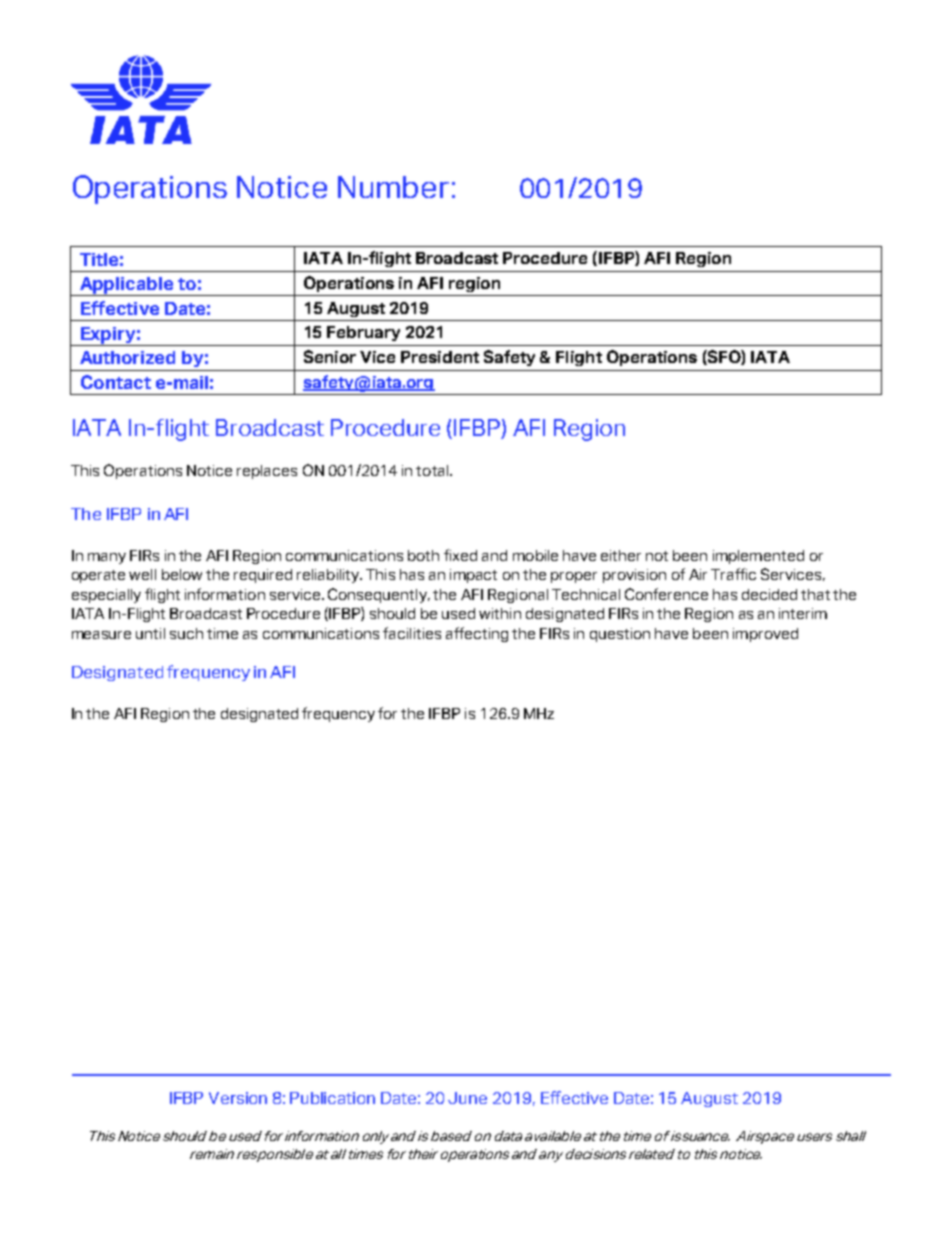 The height and width of the screenshot is (1233, 952). What do you see at coordinates (412, 633) in the screenshot?
I see `facilities` at bounding box center [412, 633].
